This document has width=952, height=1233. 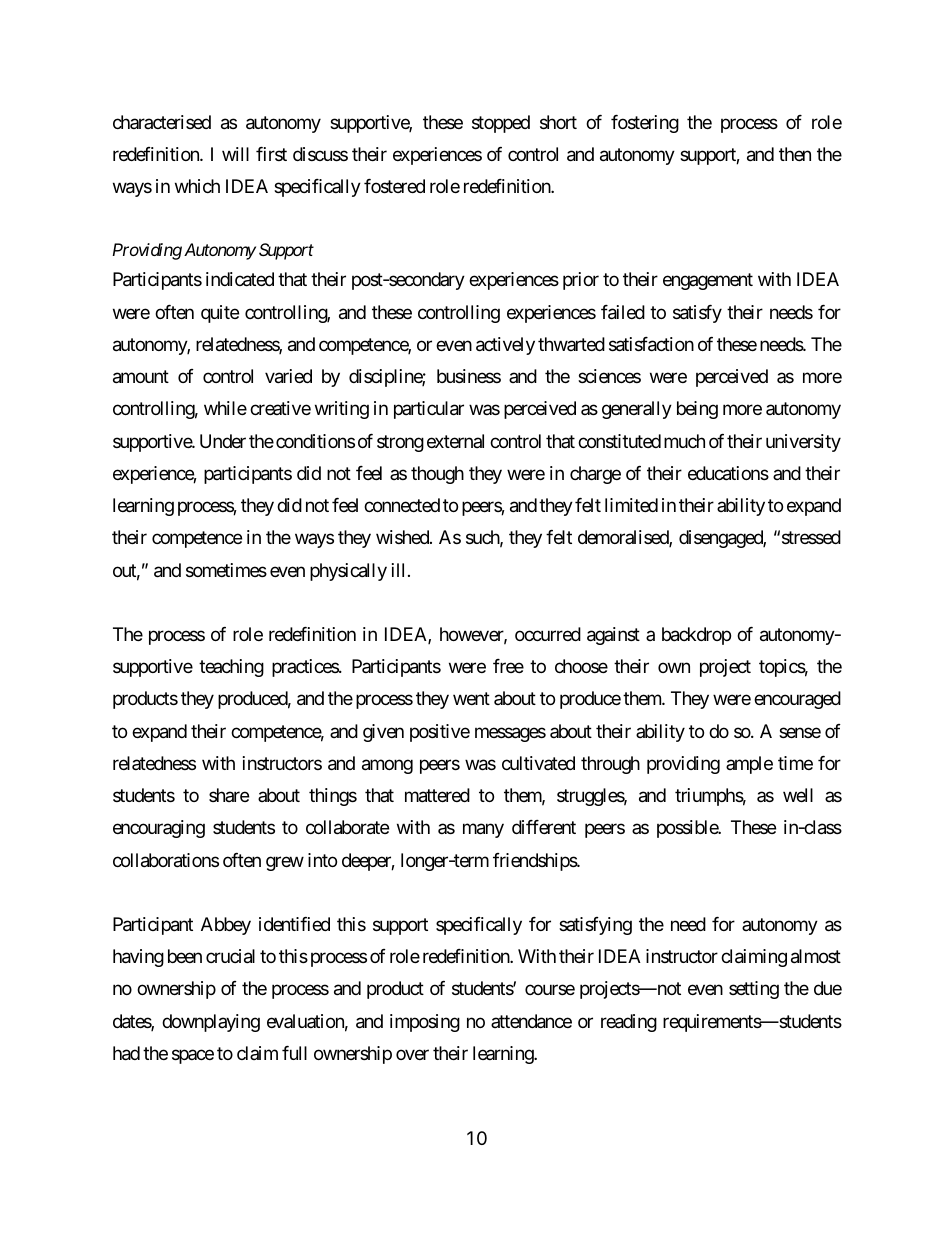 What do you see at coordinates (754, 990) in the document?
I see `setting` at bounding box center [754, 990].
